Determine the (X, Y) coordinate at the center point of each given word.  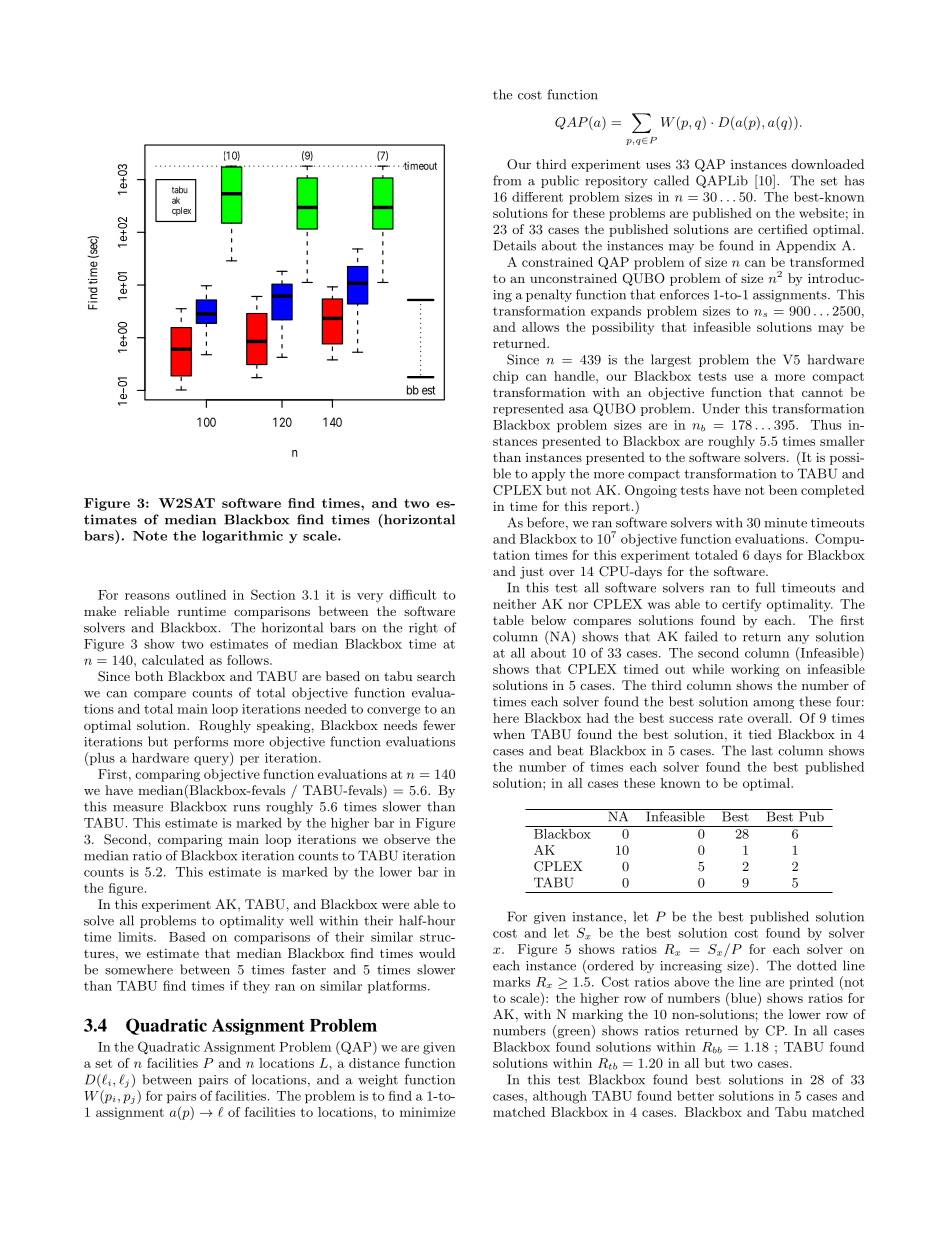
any (798, 639)
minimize (427, 1112)
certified (783, 229)
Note (150, 536)
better (695, 1096)
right (423, 628)
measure (138, 808)
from (507, 180)
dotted (817, 965)
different (537, 197)
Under (721, 408)
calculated (173, 660)
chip (505, 377)
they (256, 987)
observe (407, 839)
